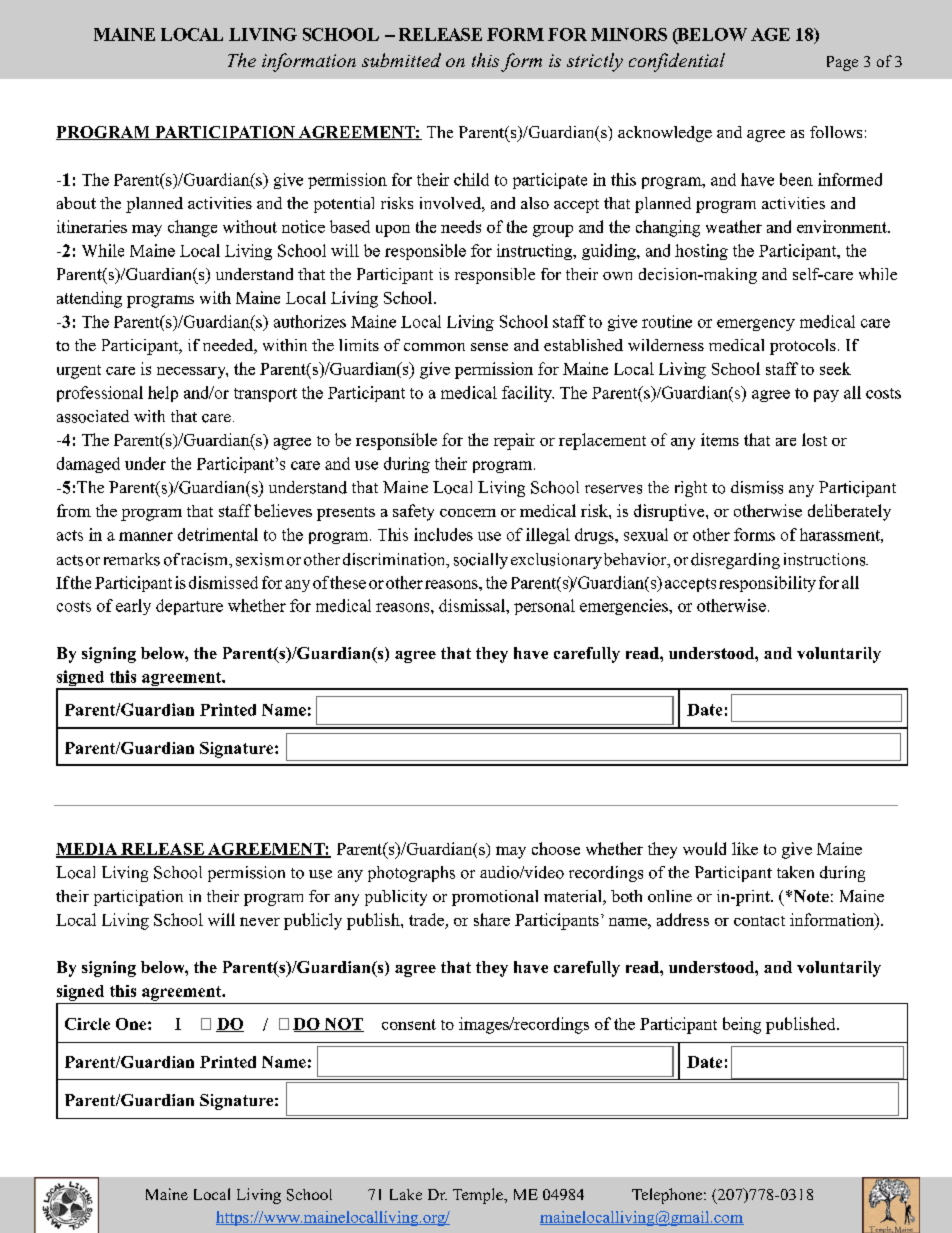 Image resolution: width=952 pixels, height=1233 pixels. Describe the element at coordinates (544, 607) in the image. I see `personal` at that location.
